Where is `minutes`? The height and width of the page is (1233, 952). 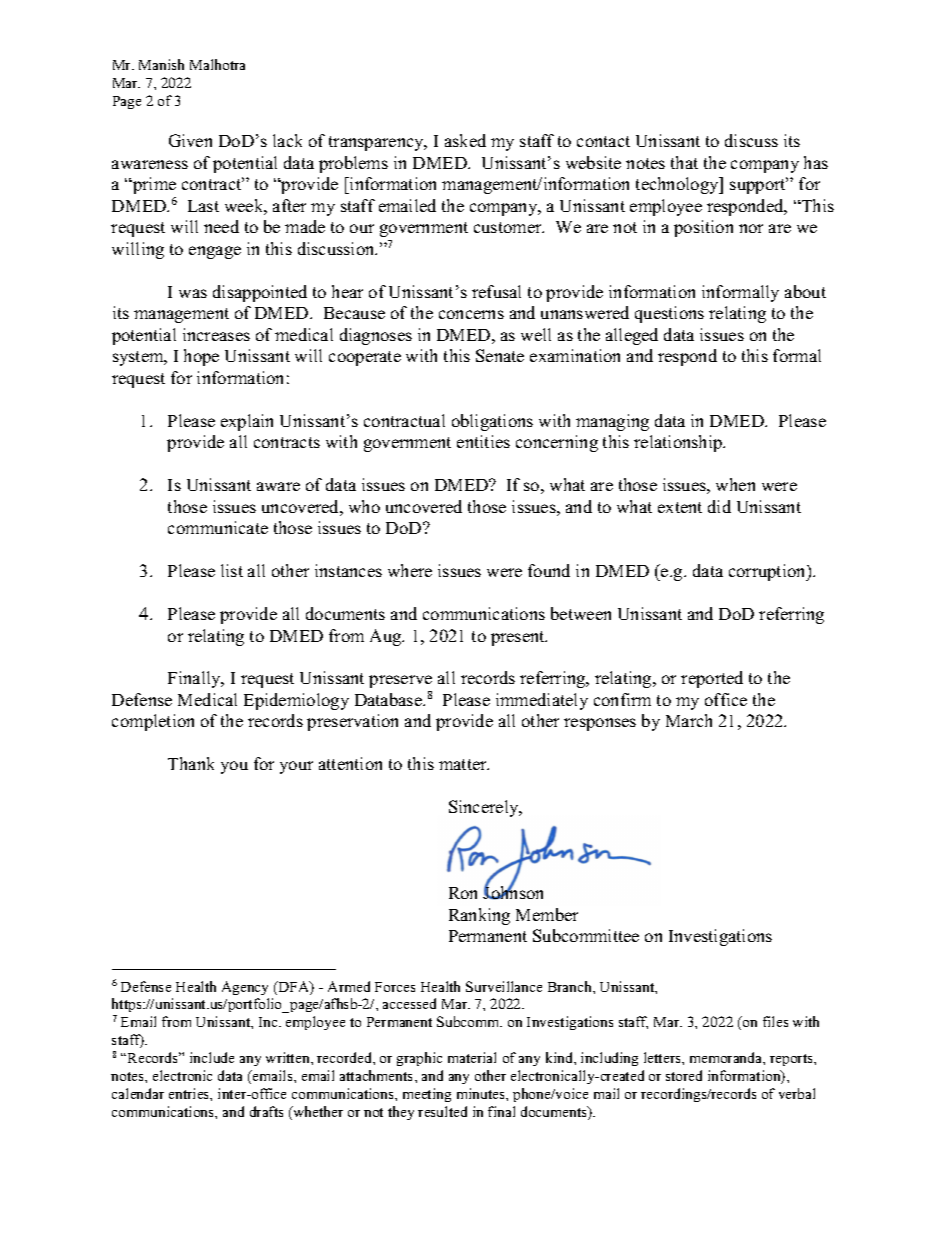 minutes is located at coordinates (482, 1093).
